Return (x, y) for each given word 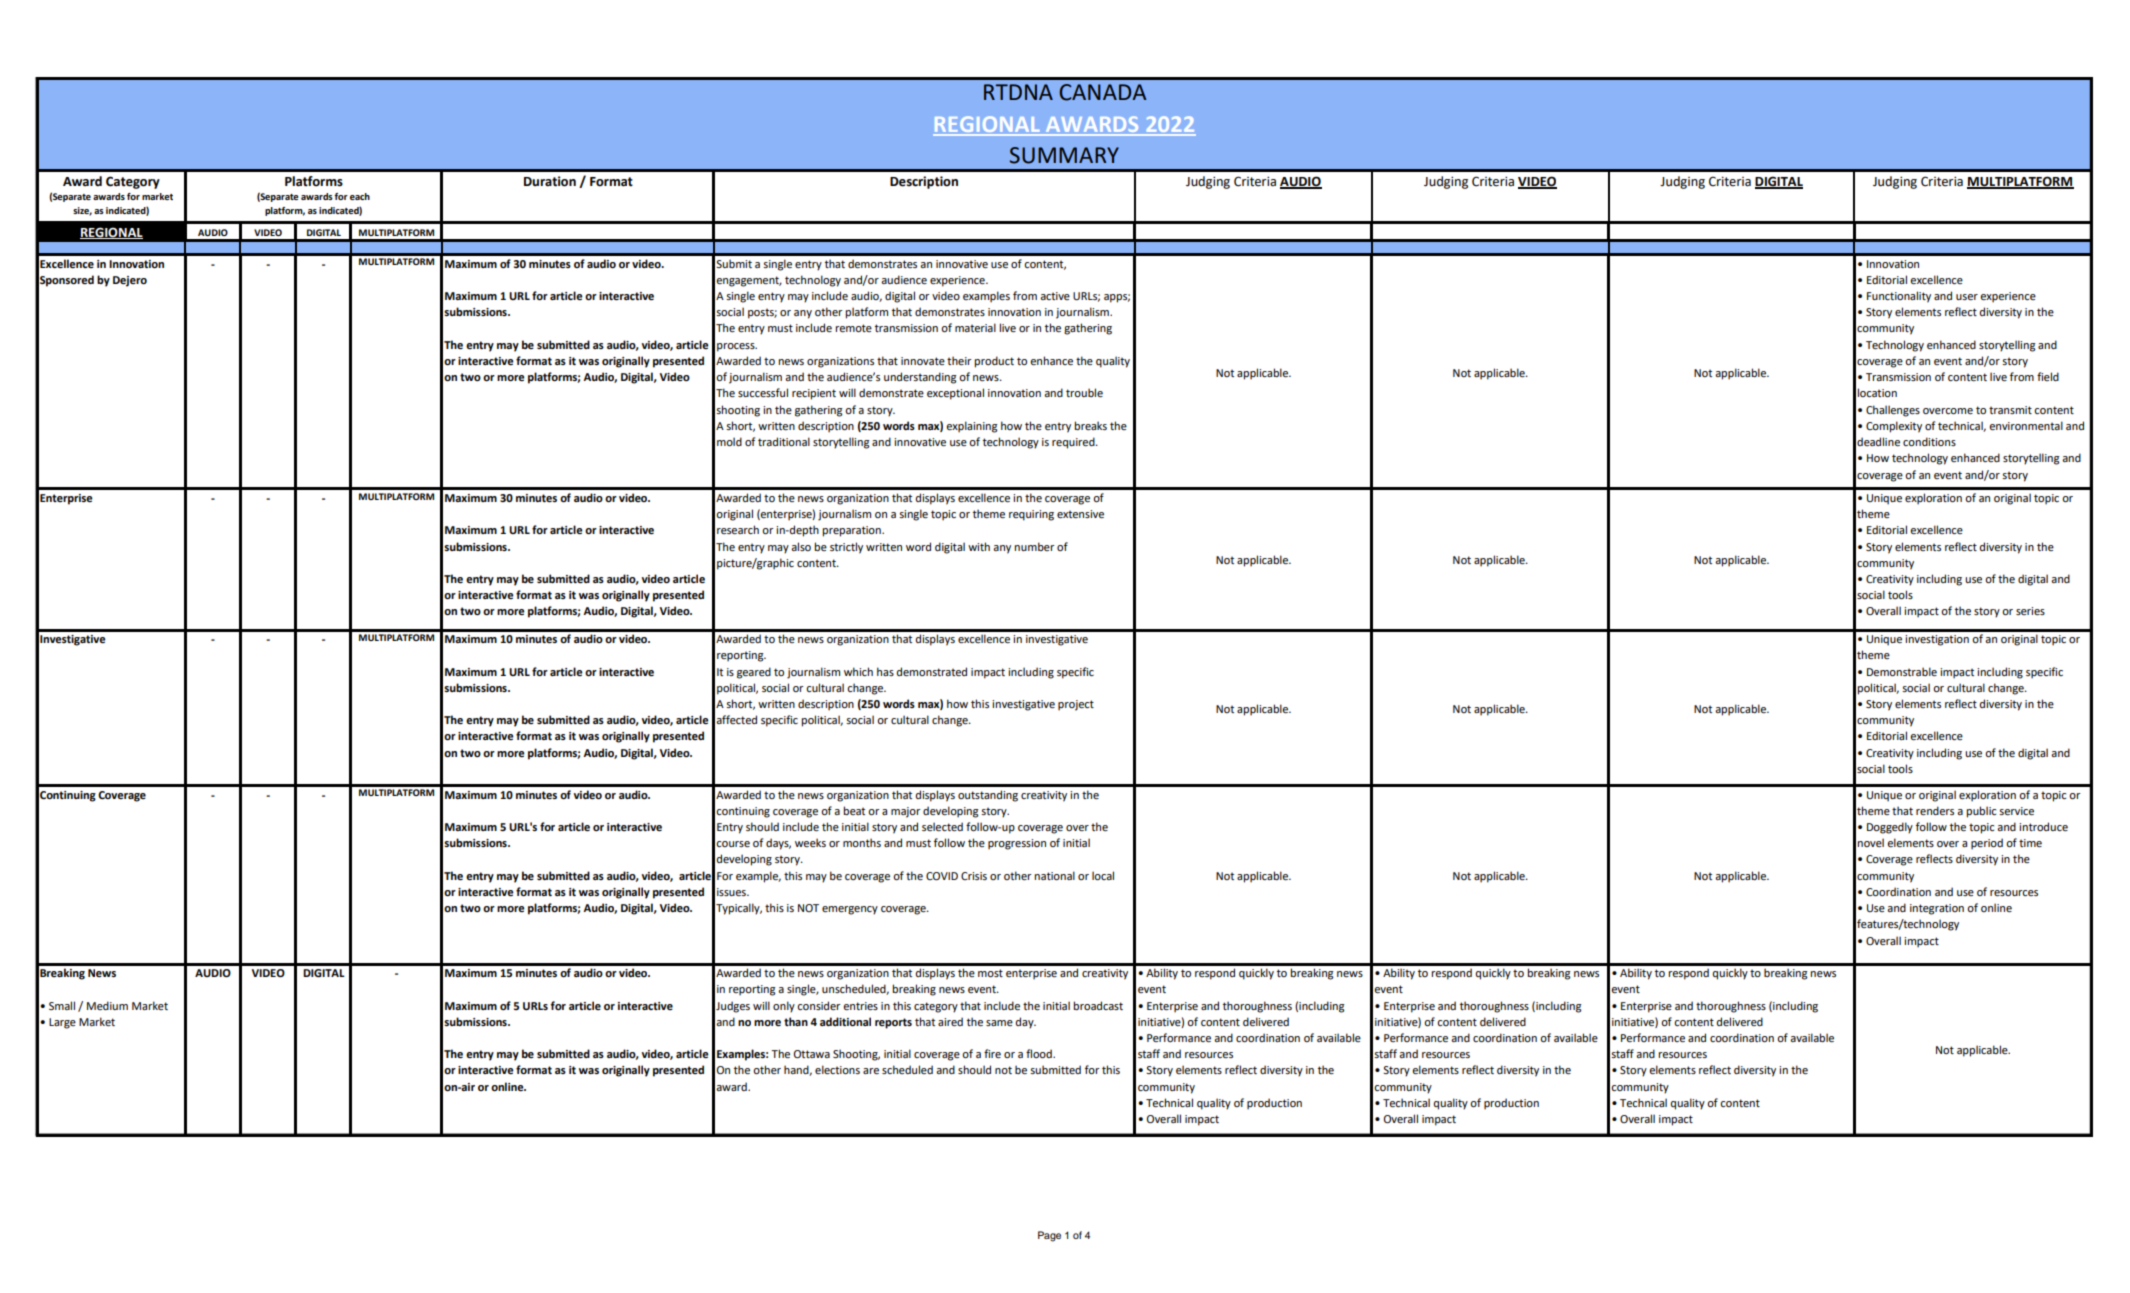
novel (1870, 842)
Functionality (1899, 297)
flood (1040, 1053)
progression (1017, 844)
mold (729, 441)
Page (1049, 1236)
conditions (1929, 441)
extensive (1080, 514)
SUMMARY (1064, 155)
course (733, 844)
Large (62, 1023)
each (360, 196)
